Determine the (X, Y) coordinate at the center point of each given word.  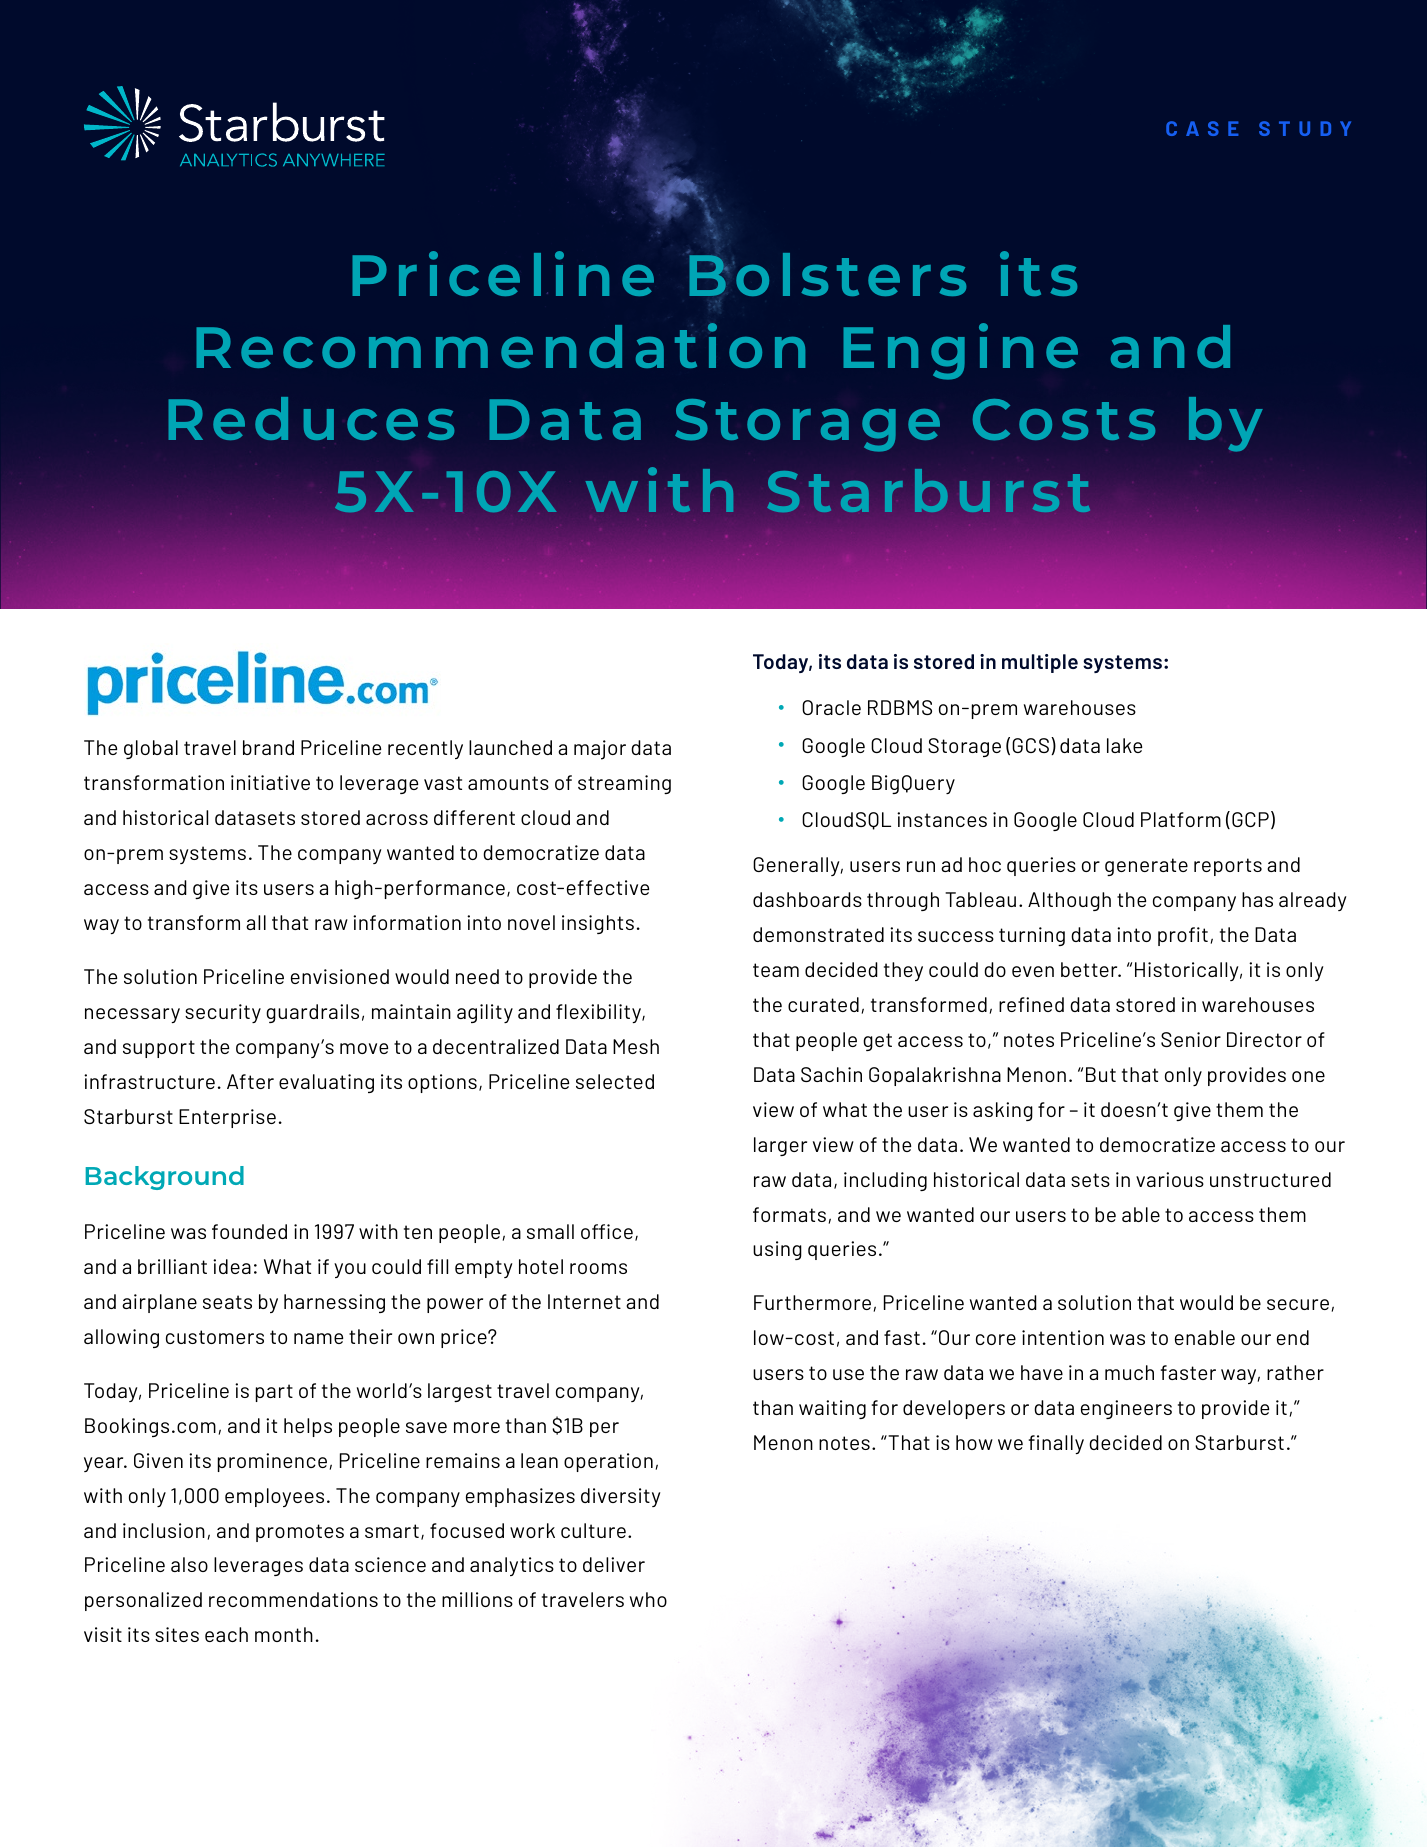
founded (249, 1231)
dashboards (807, 899)
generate (1146, 867)
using (777, 1250)
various (1170, 1179)
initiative (270, 782)
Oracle (831, 707)
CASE (1202, 128)
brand (268, 747)
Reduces (311, 418)
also (189, 1564)
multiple (1040, 663)
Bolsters (826, 273)
